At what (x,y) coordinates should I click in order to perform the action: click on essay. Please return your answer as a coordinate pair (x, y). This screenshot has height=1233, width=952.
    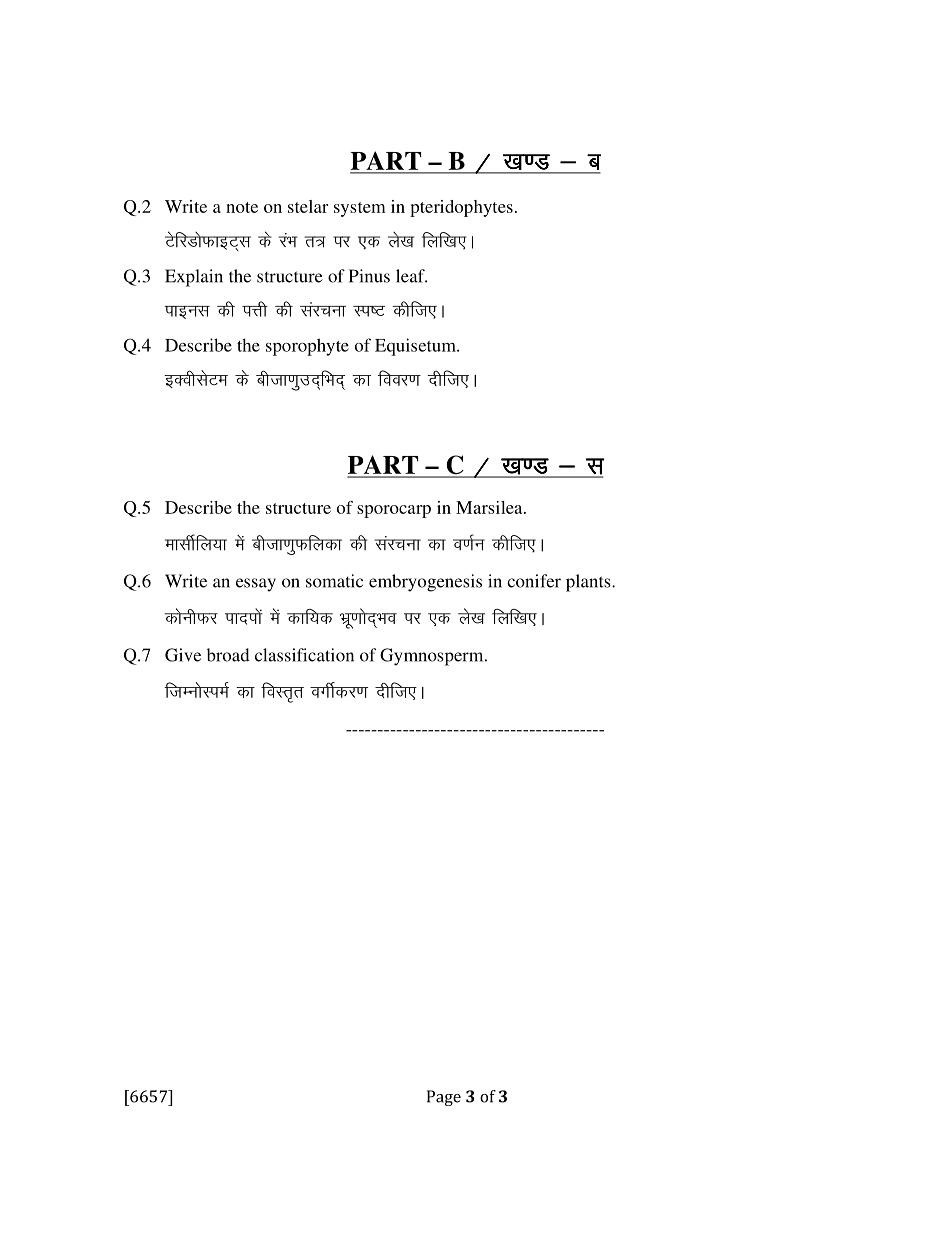
    Looking at the image, I should click on (256, 585).
